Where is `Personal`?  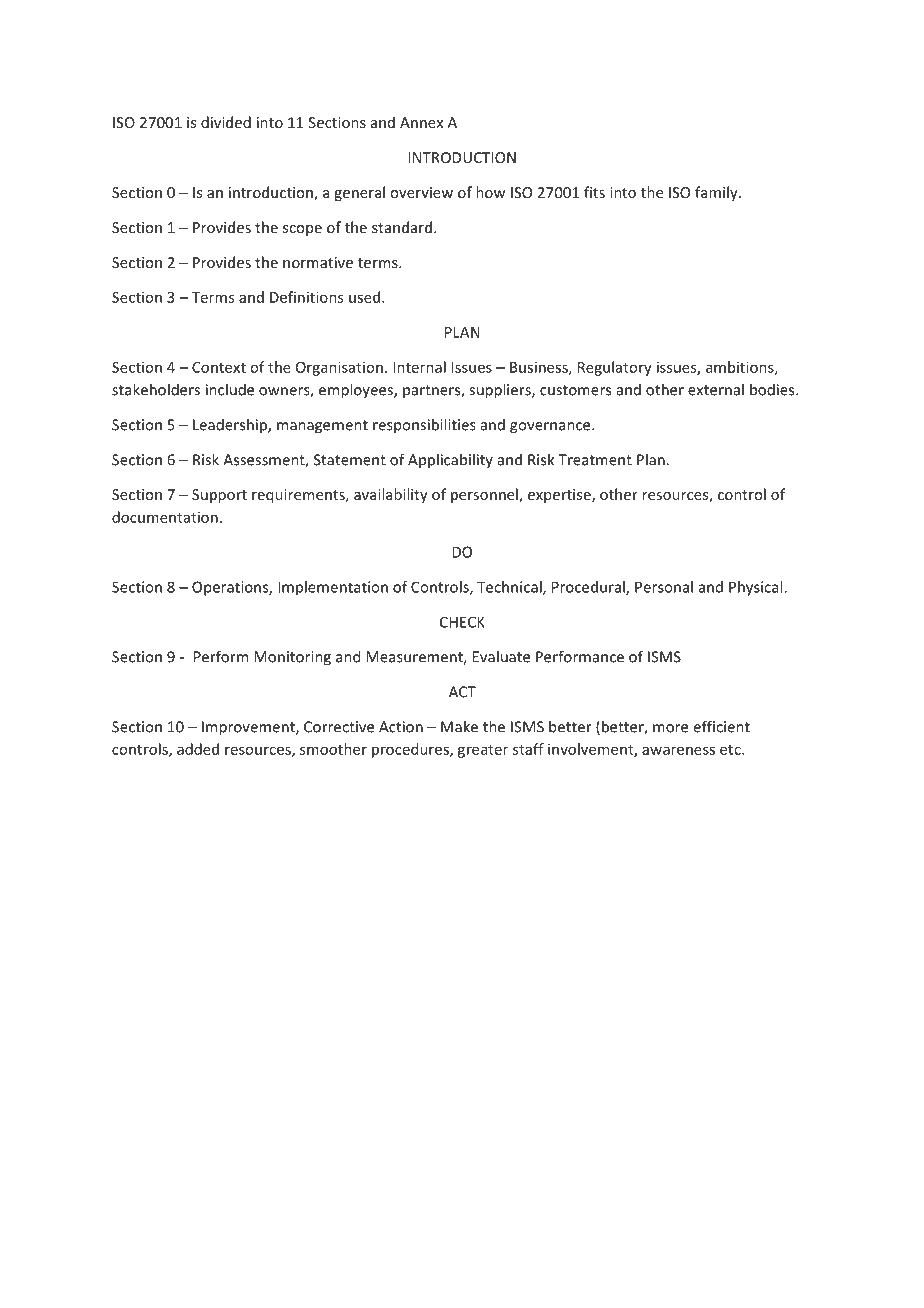
Personal is located at coordinates (664, 587).
